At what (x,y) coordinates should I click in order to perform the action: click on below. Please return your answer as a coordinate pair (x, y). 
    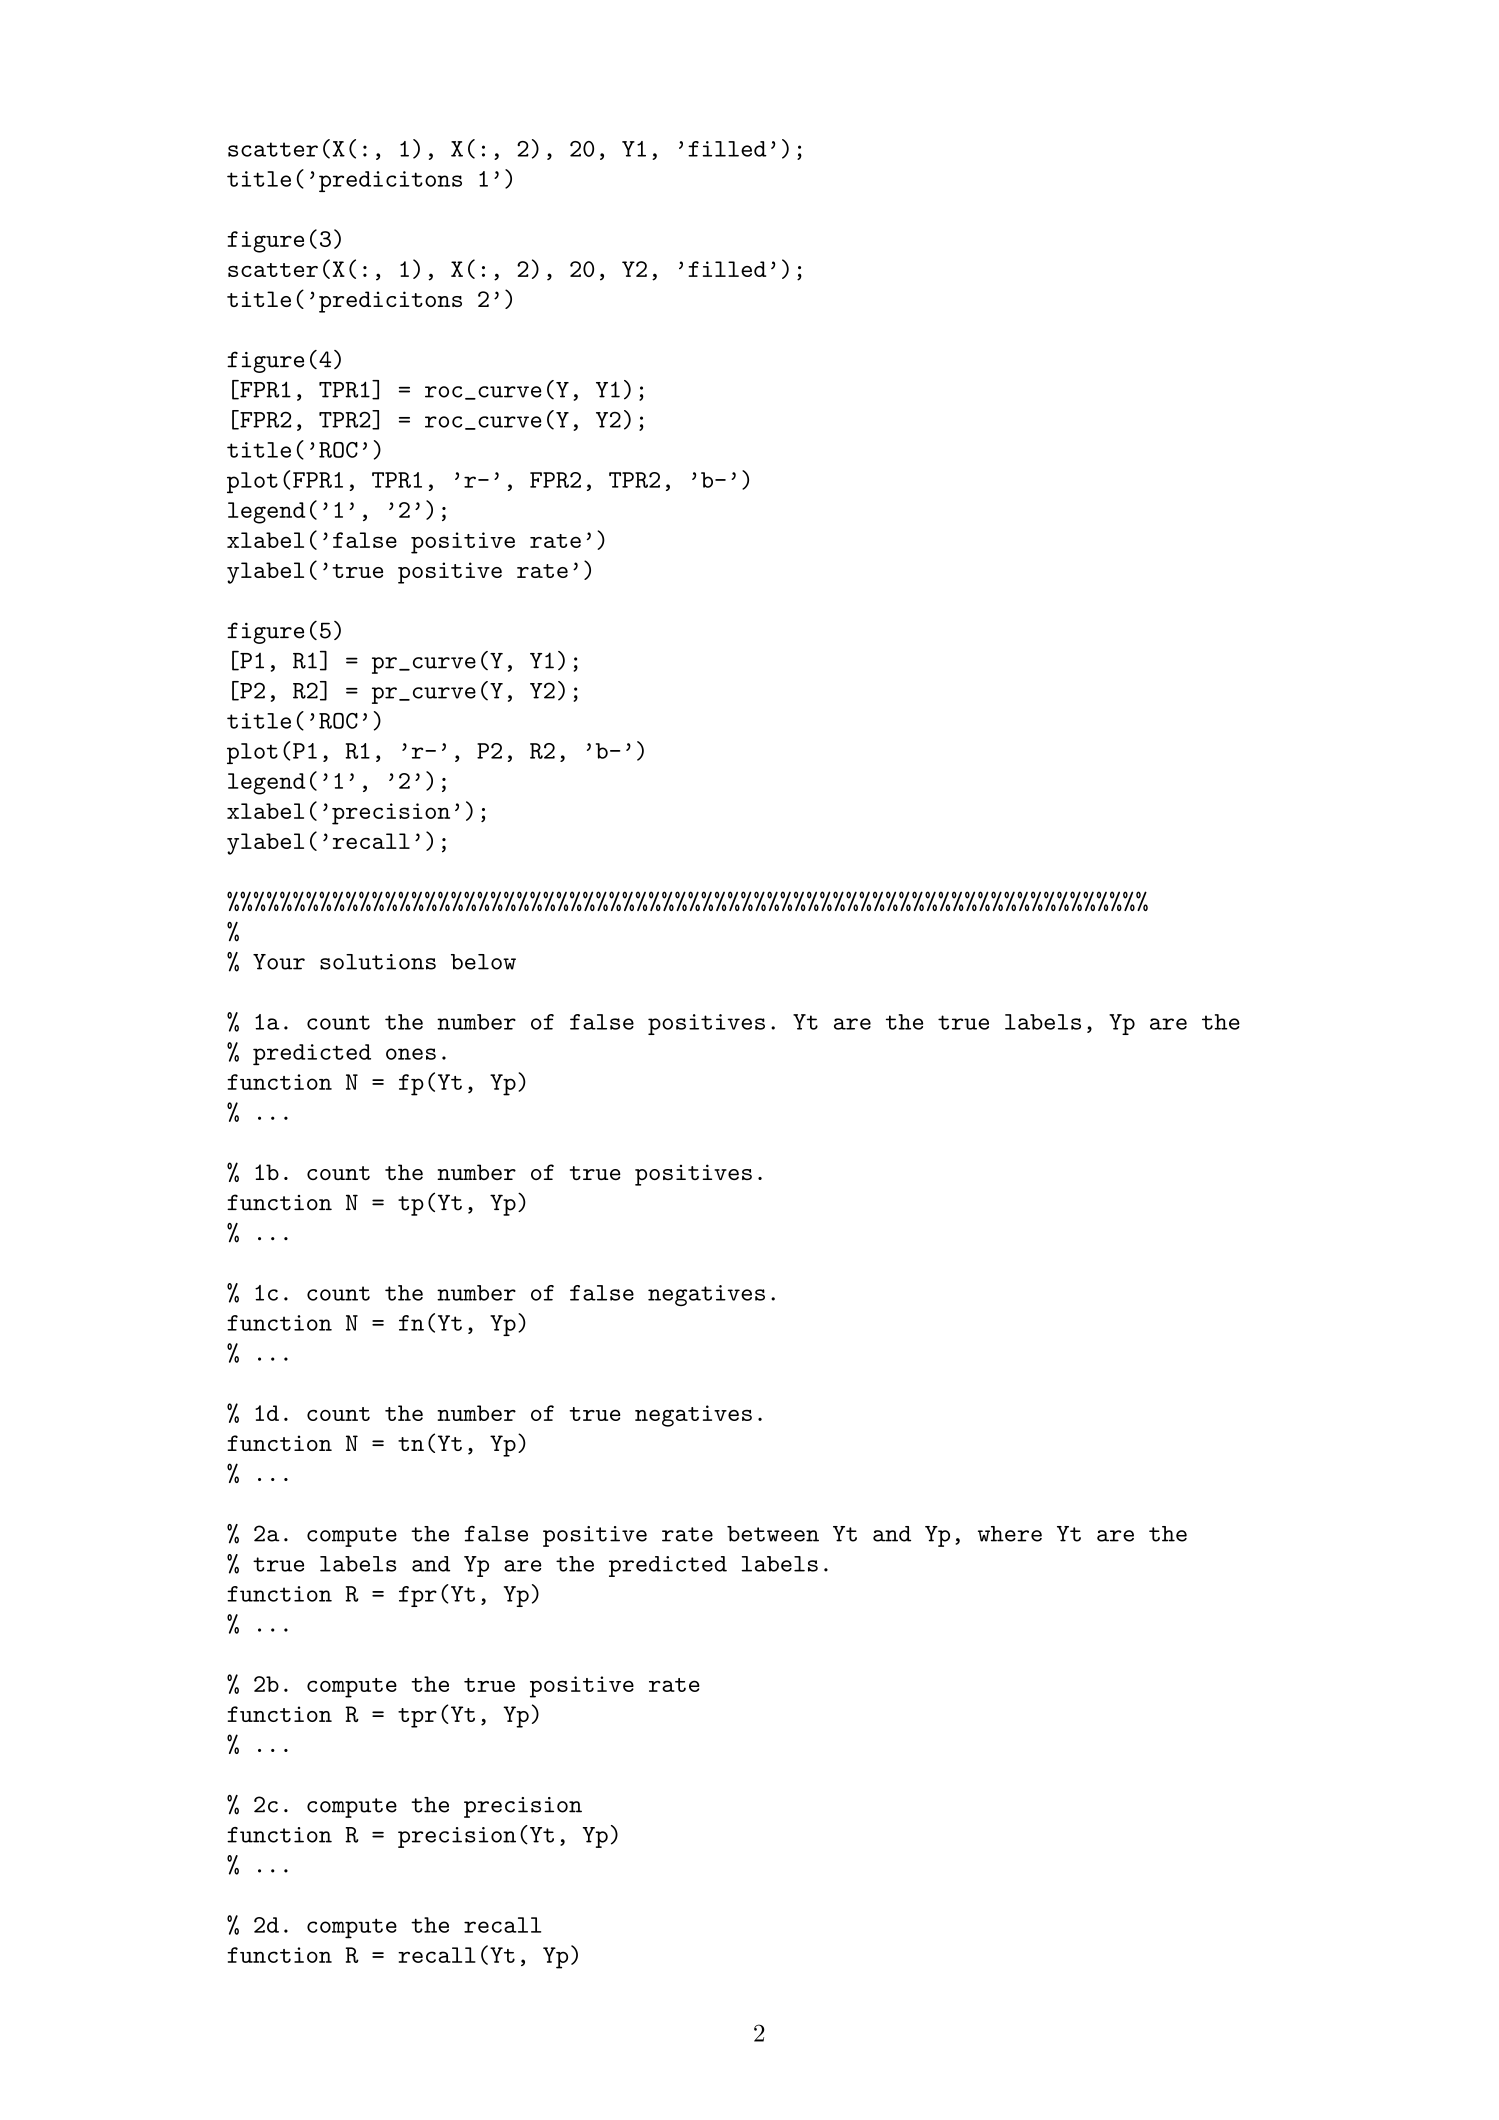
    Looking at the image, I should click on (483, 962).
